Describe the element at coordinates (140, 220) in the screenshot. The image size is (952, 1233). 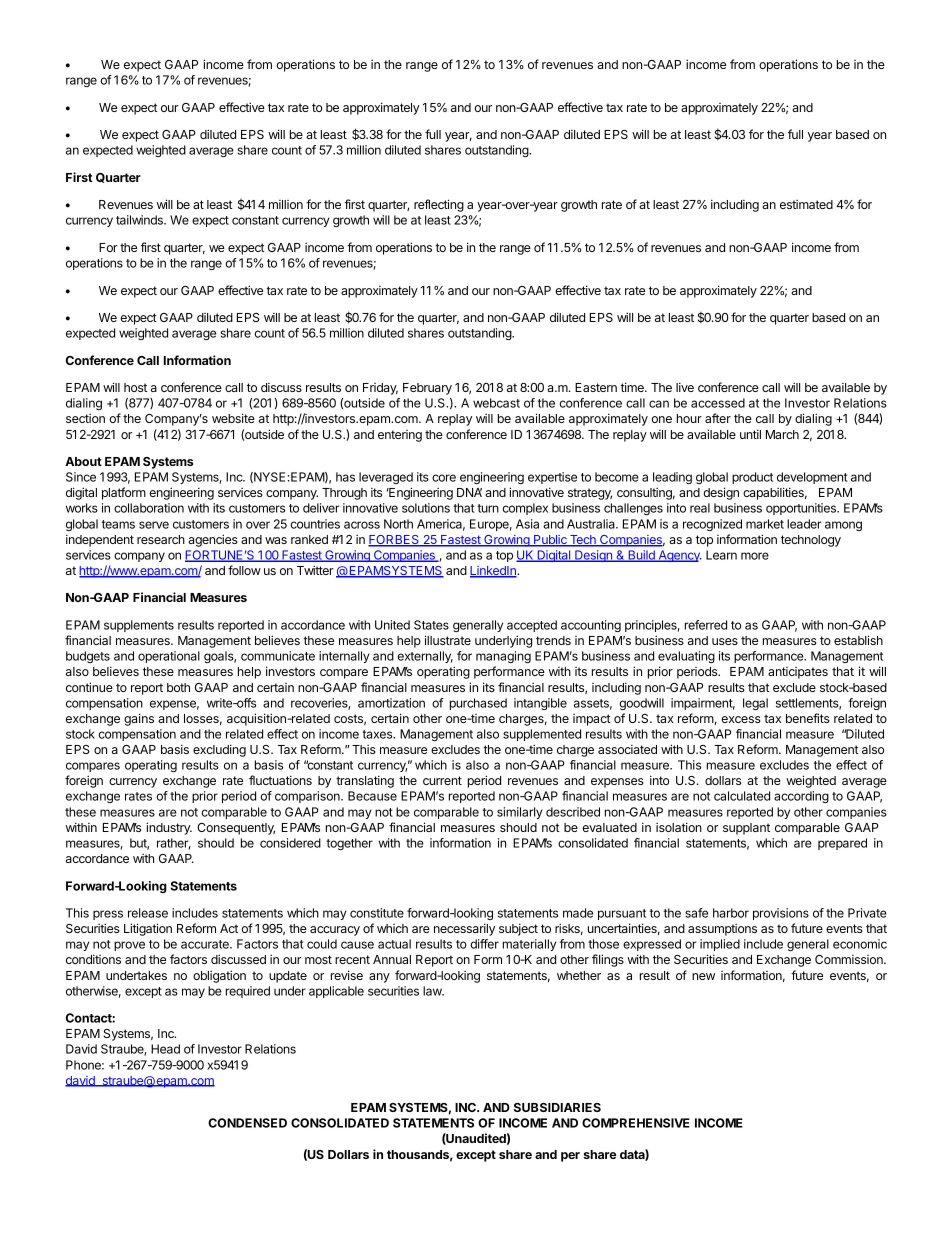
I see `tailwinds` at that location.
